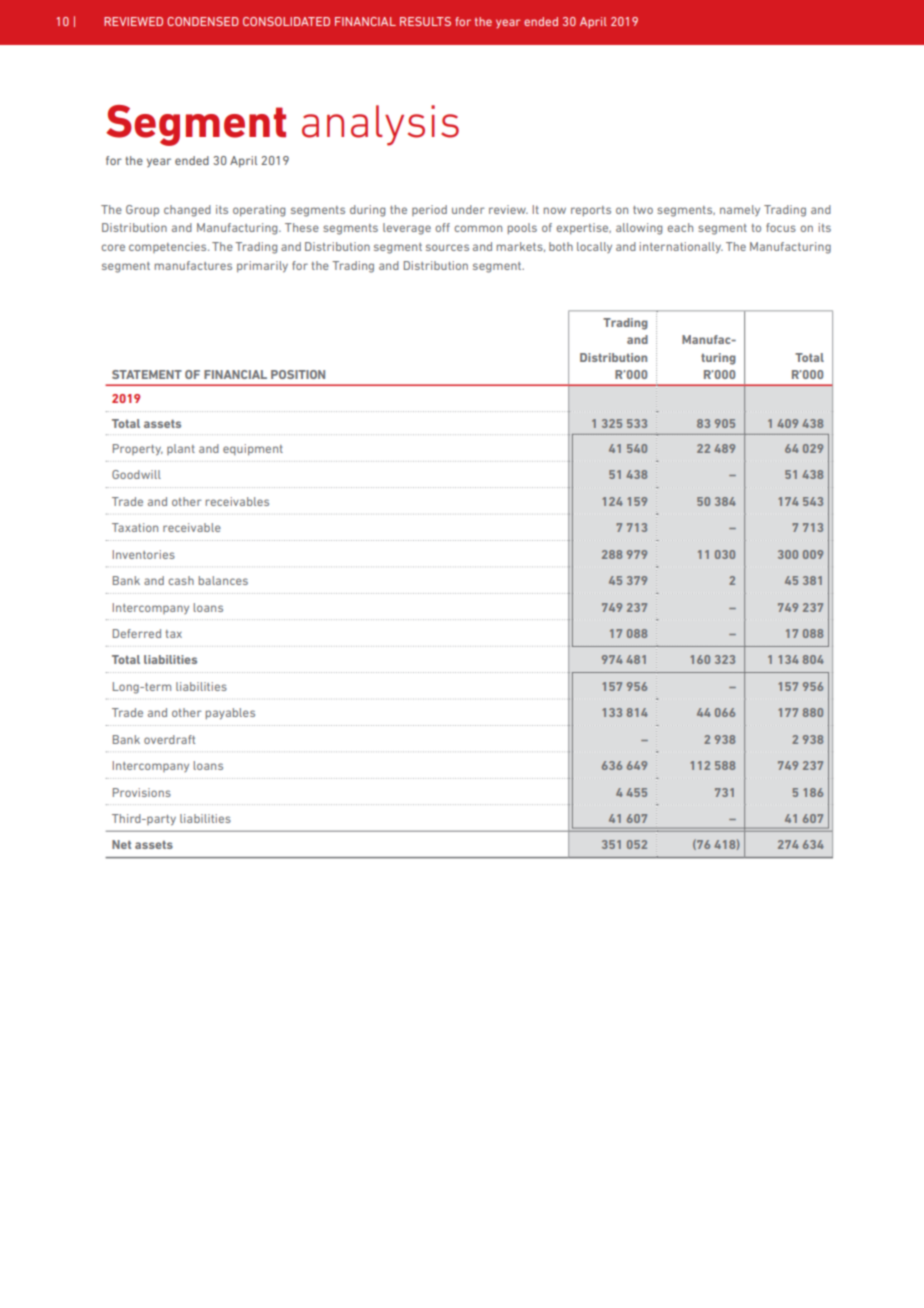  I want to click on Provisions, so click(142, 792).
